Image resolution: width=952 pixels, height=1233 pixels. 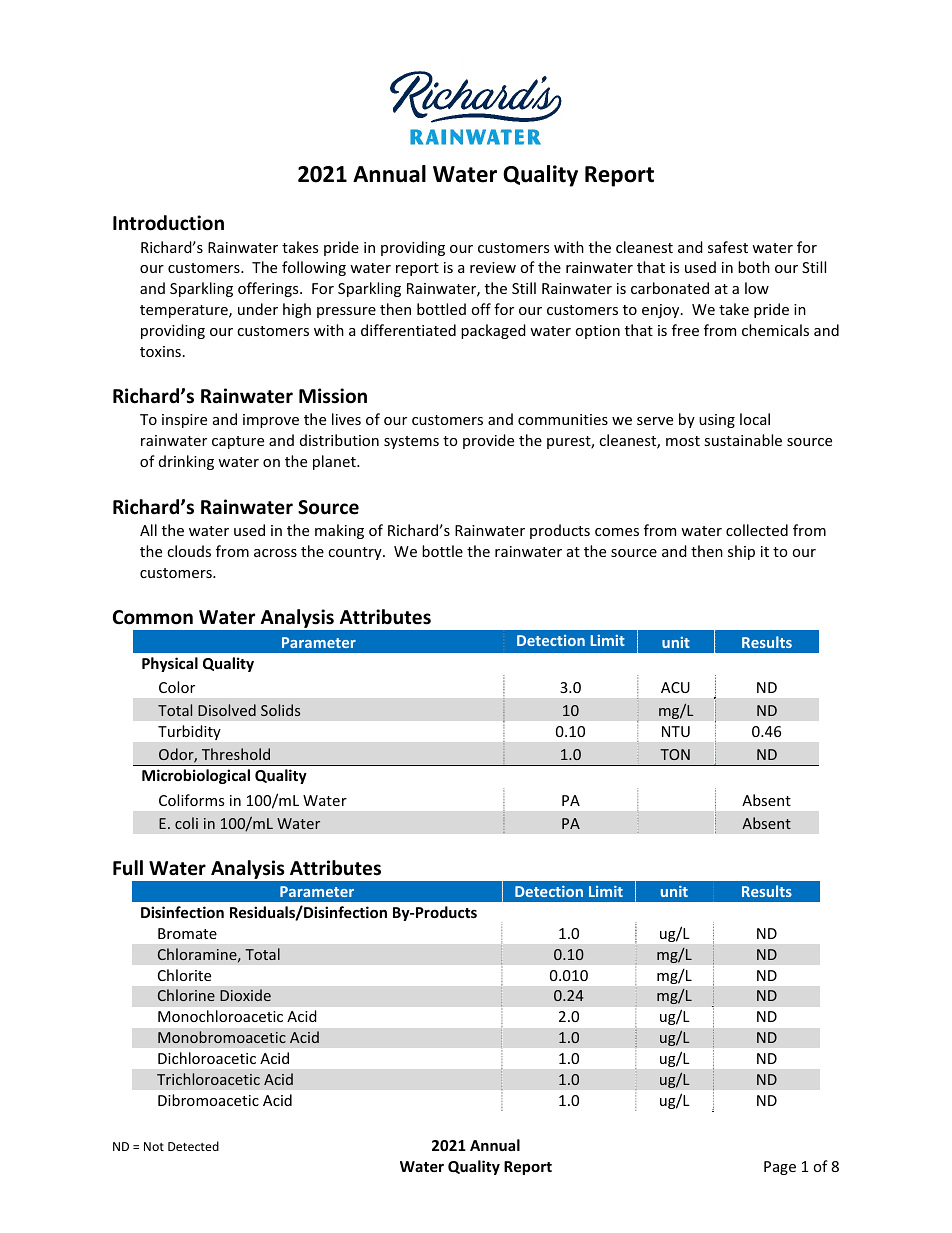 I want to click on Full, so click(x=128, y=868).
